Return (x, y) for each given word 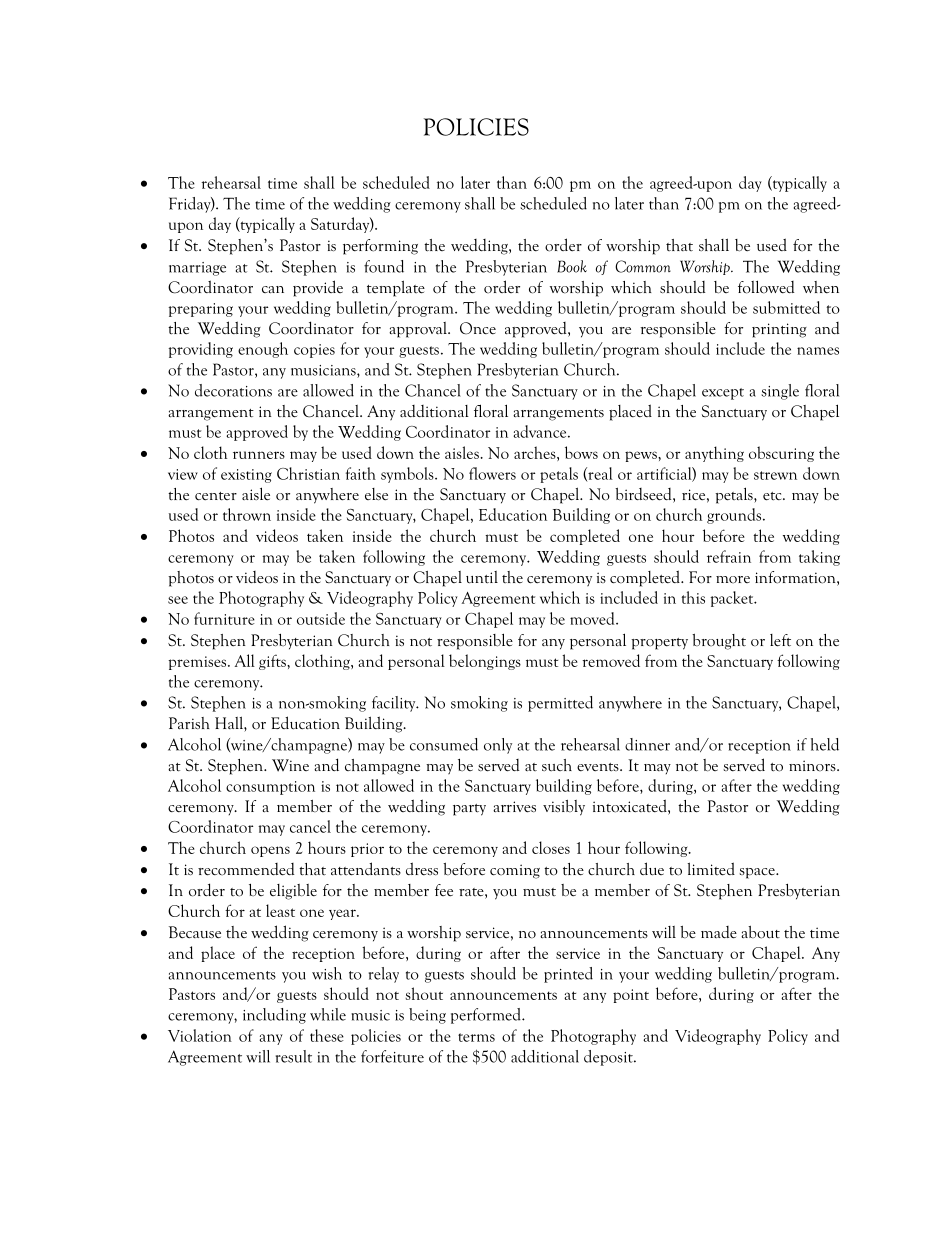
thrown (247, 514)
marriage (197, 269)
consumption (270, 788)
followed (766, 287)
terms (476, 1037)
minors (813, 766)
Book (572, 266)
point (631, 996)
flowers (492, 473)
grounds (735, 516)
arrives (514, 807)
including (274, 1016)
